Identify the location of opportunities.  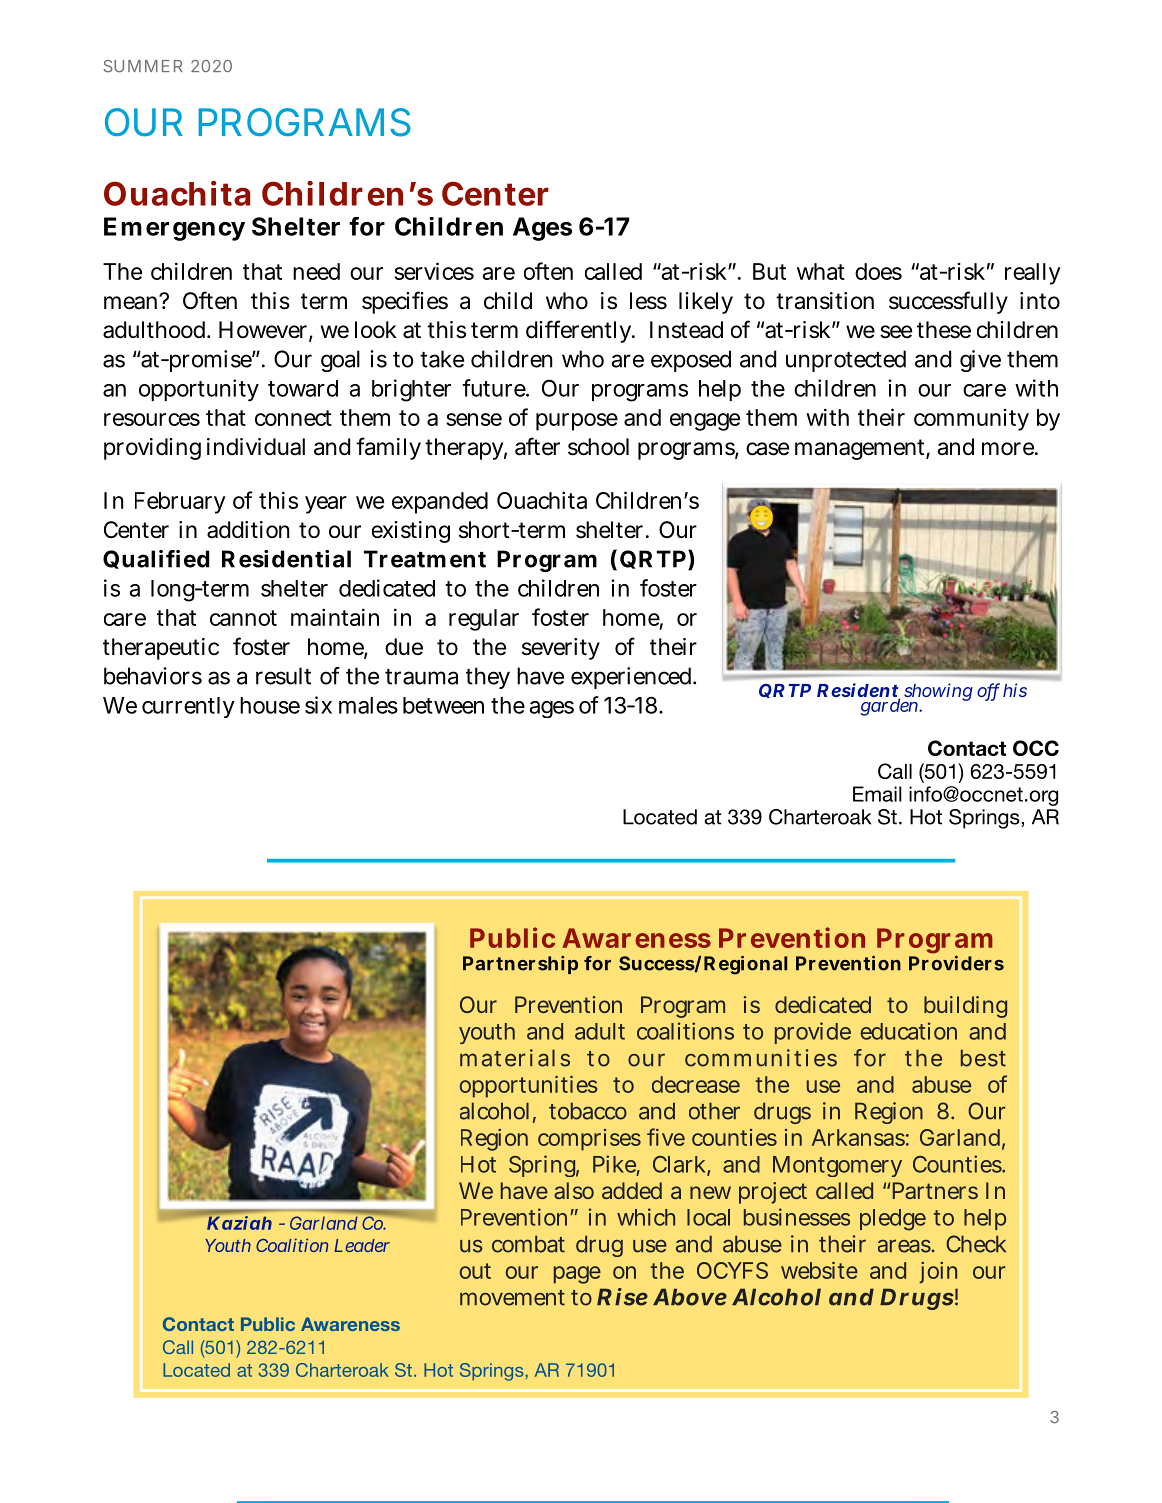
(528, 1087).
